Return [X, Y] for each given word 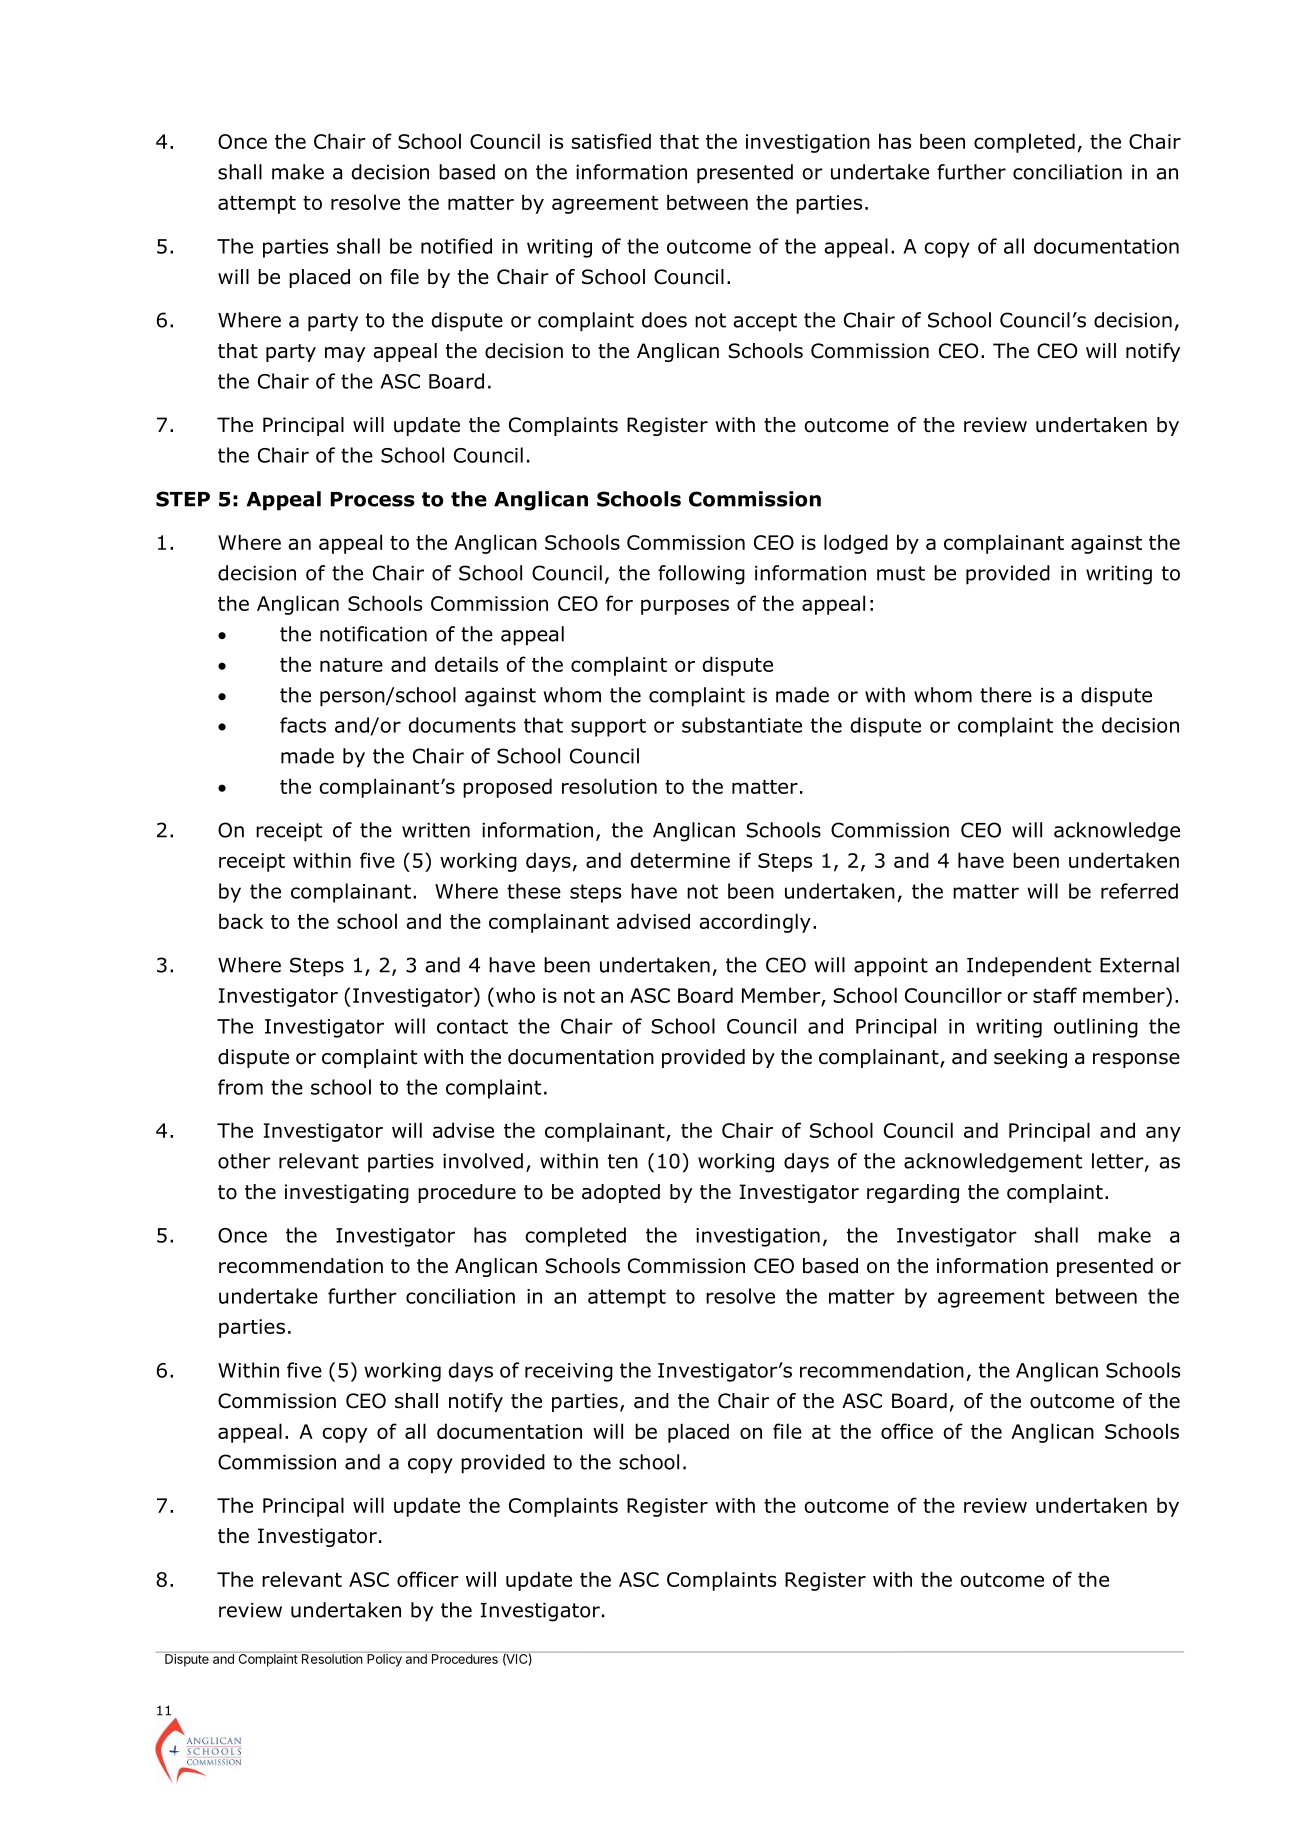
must [901, 573]
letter [1119, 1162]
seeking [1030, 1058]
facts [303, 725]
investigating [347, 1193]
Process [373, 499]
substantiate [742, 725]
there [1006, 695]
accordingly [755, 923]
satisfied [611, 141]
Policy [384, 1659]
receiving [569, 1372]
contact [472, 1026]
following [701, 575]
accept [765, 322]
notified [456, 246]
